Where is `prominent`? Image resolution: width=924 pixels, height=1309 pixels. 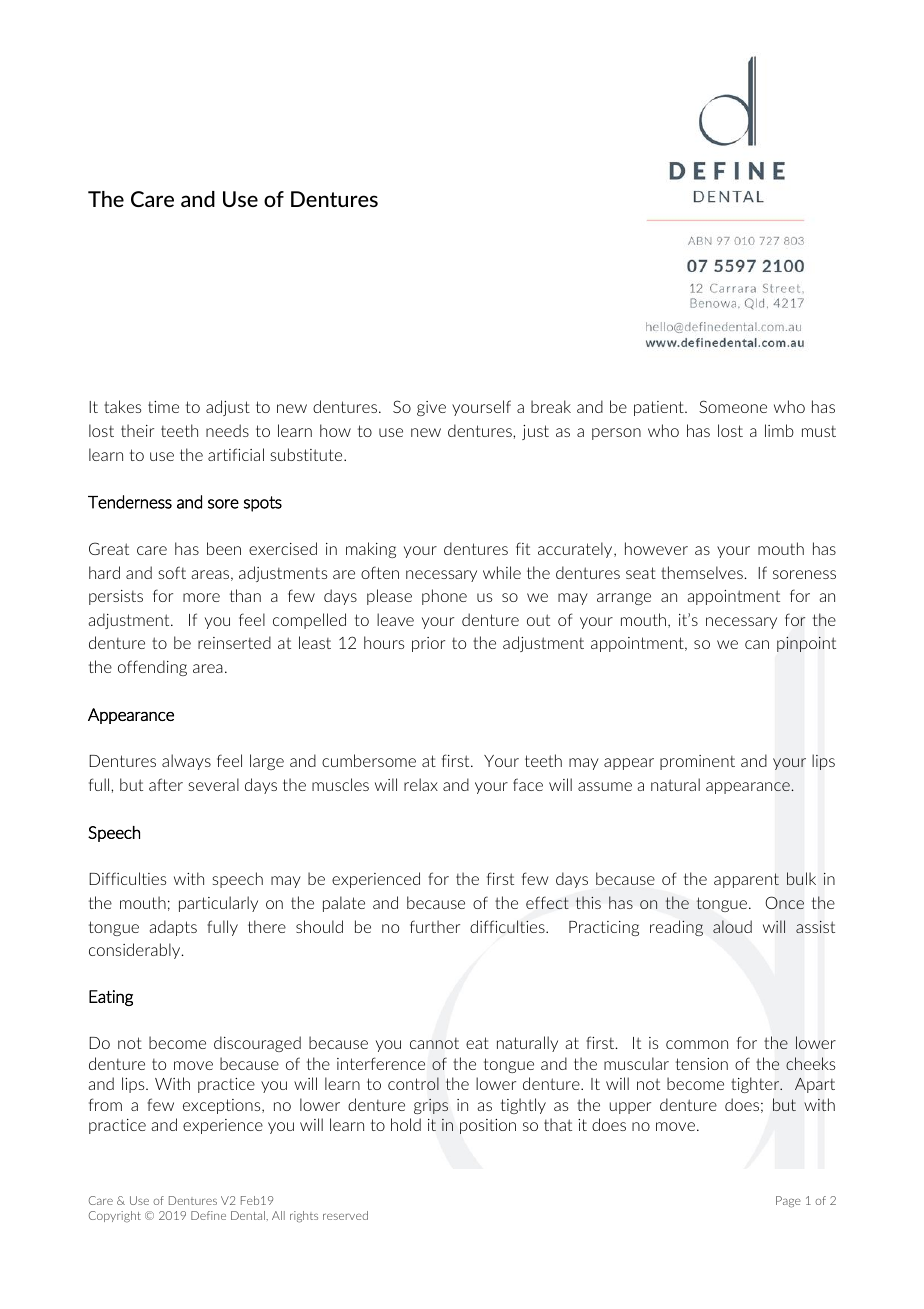 prominent is located at coordinates (697, 762).
